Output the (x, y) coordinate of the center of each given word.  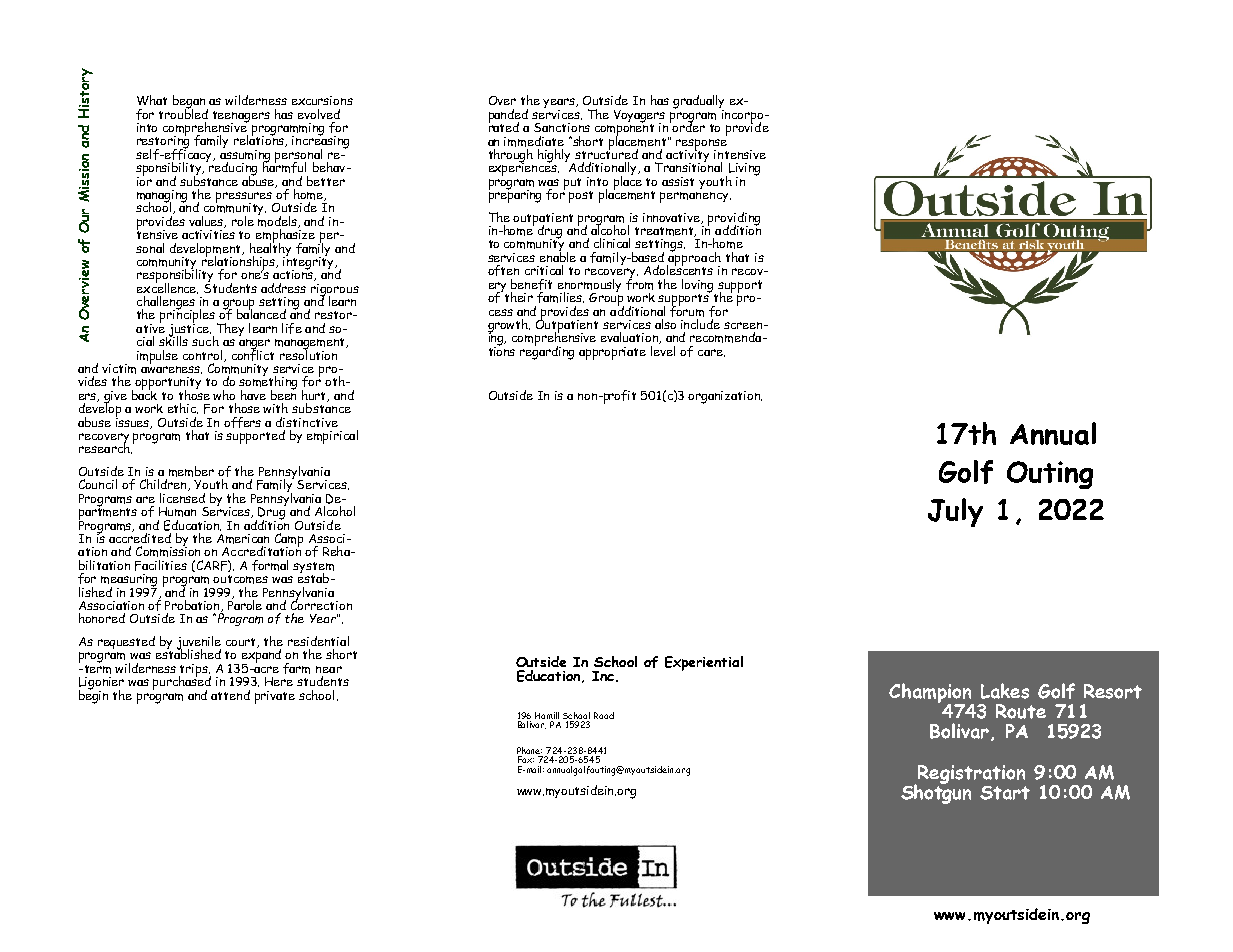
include (700, 324)
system (313, 569)
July (955, 512)
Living (743, 170)
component (624, 129)
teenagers (241, 117)
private (275, 697)
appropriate (612, 353)
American (243, 539)
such (205, 341)
